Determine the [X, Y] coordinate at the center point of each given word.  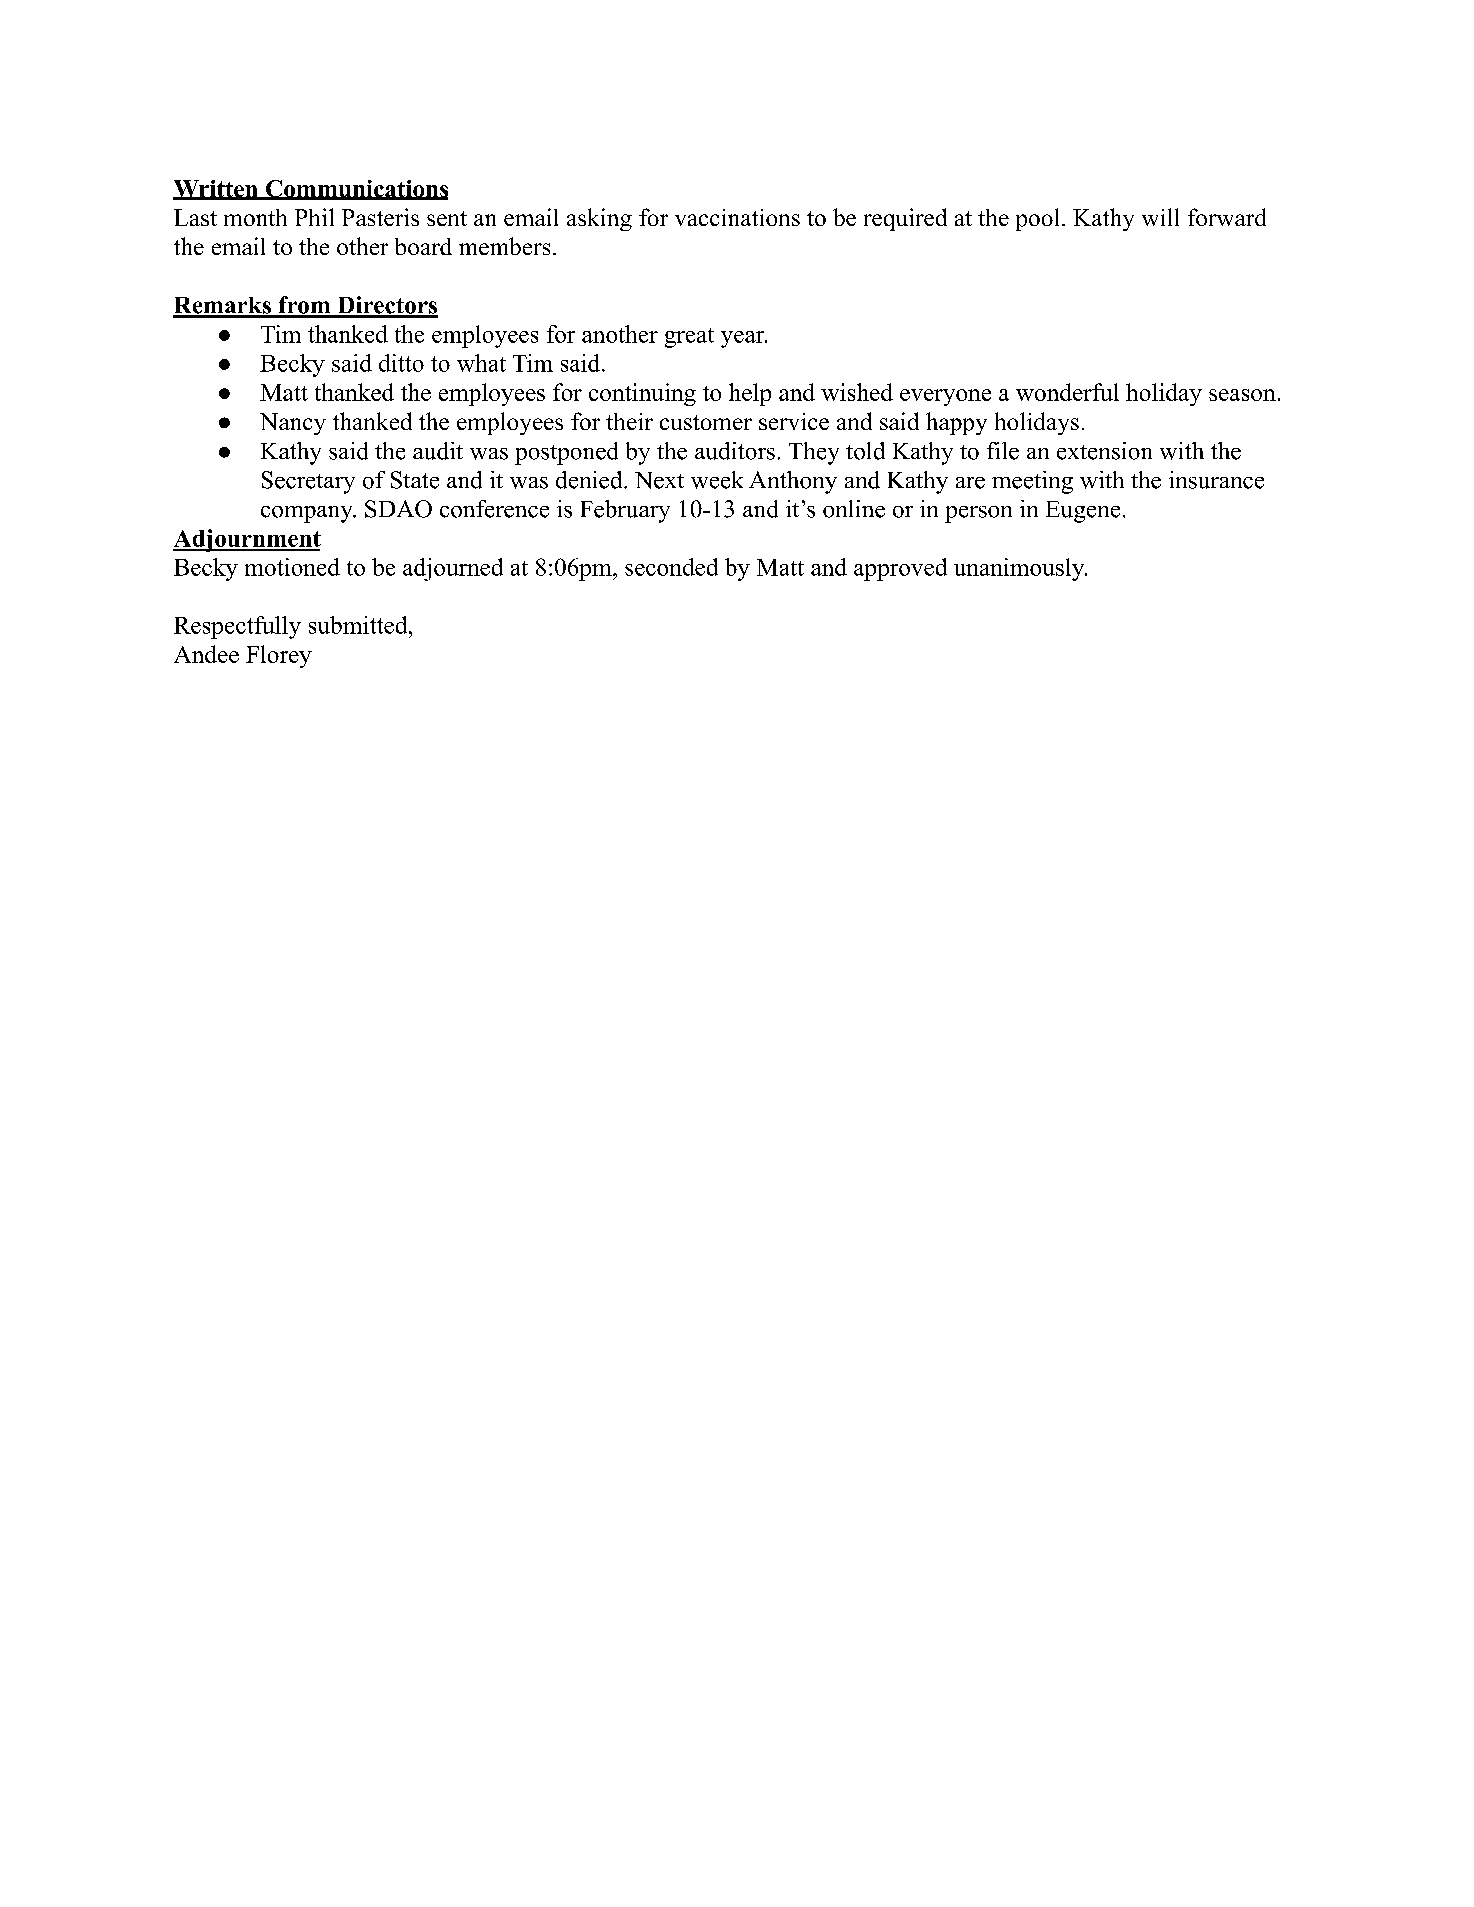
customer [706, 422]
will [1160, 217]
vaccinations [737, 217]
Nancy [293, 424]
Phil [314, 217]
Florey [279, 656]
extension [1104, 451]
